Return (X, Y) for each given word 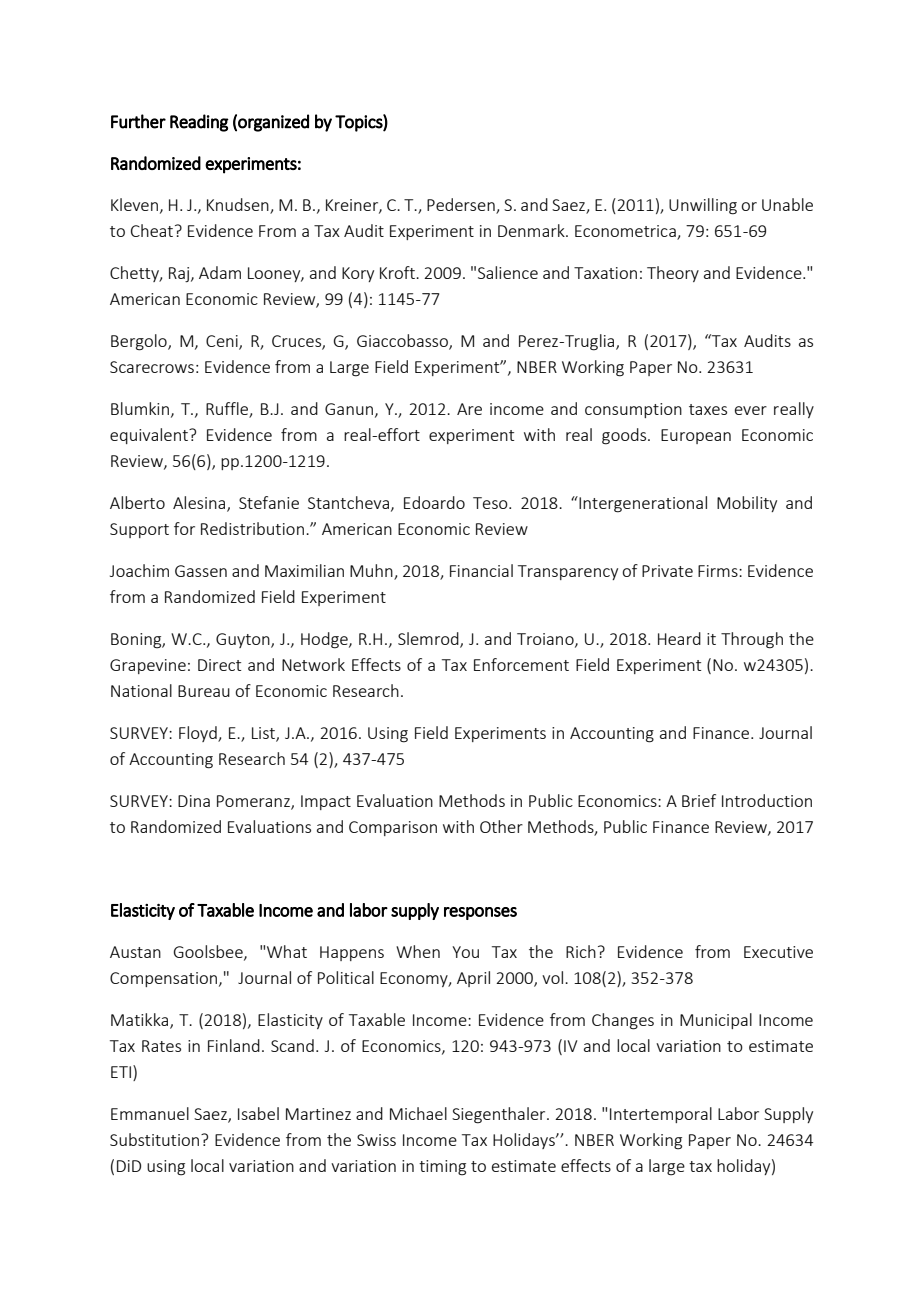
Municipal (716, 1021)
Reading (199, 123)
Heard (679, 638)
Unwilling (703, 206)
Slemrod (429, 639)
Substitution (156, 1139)
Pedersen (462, 206)
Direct (219, 665)
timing (442, 1168)
